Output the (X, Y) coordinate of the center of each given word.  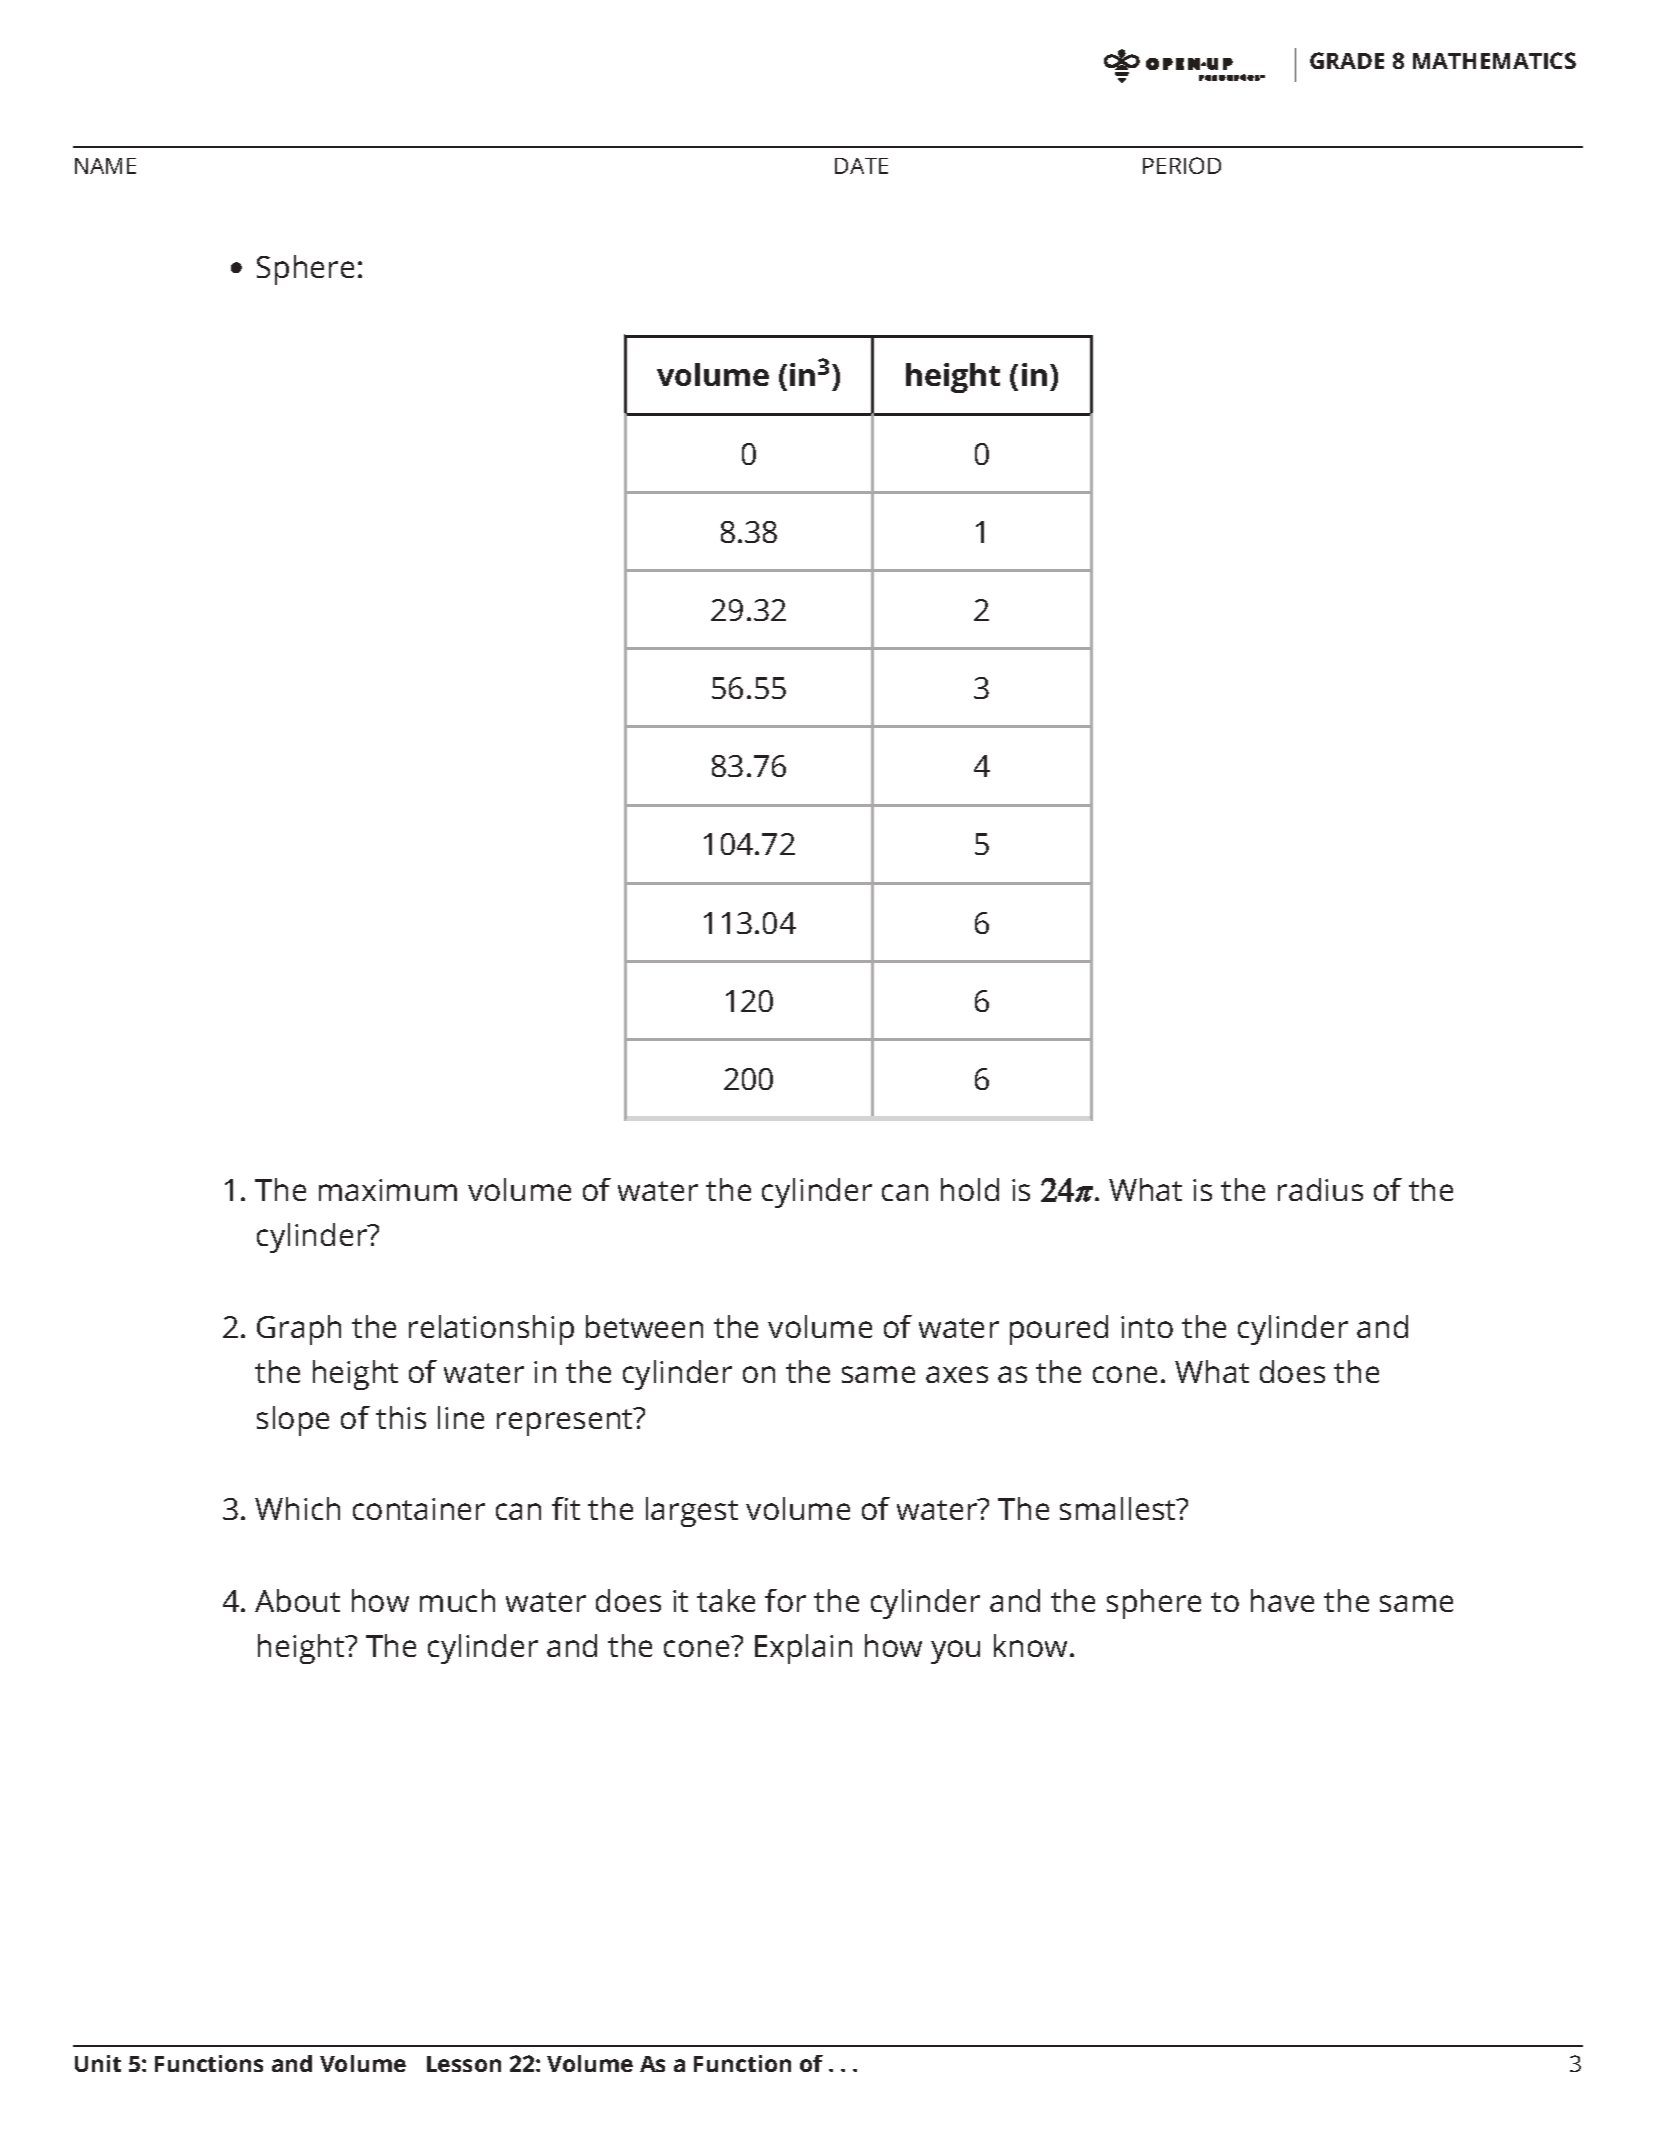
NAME (105, 166)
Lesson (464, 2064)
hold (970, 1189)
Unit (98, 2063)
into (1147, 1327)
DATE (861, 166)
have (1282, 1600)
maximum (388, 1190)
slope (293, 1421)
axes (957, 1374)
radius (1320, 1189)
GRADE (1347, 60)
